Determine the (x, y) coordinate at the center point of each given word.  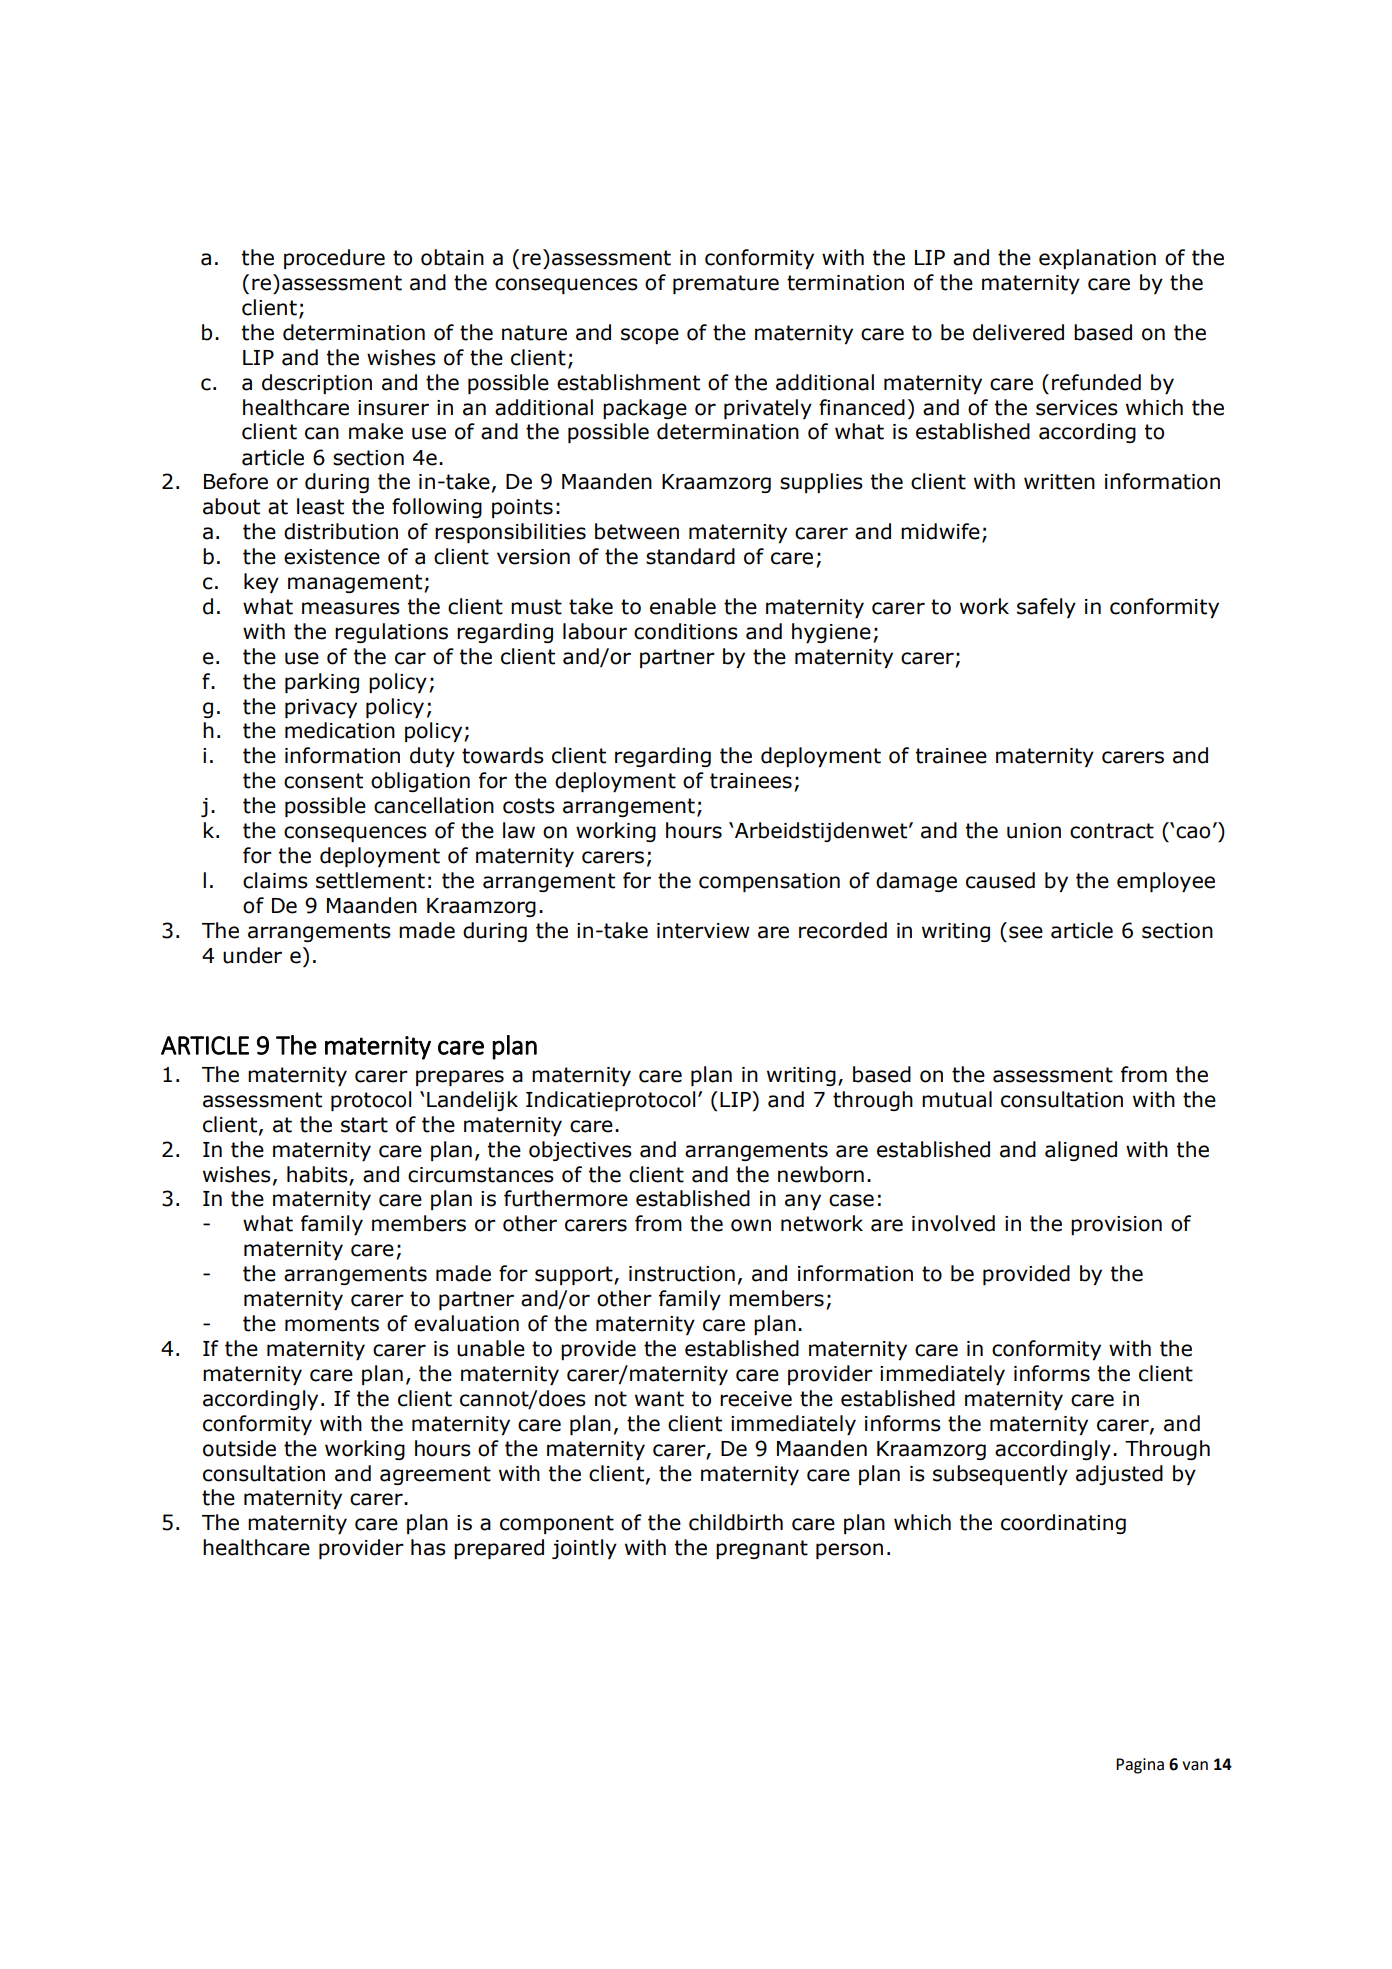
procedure (334, 259)
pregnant (762, 1549)
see (1026, 932)
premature (726, 284)
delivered (1018, 332)
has (428, 1547)
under (252, 955)
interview (703, 931)
